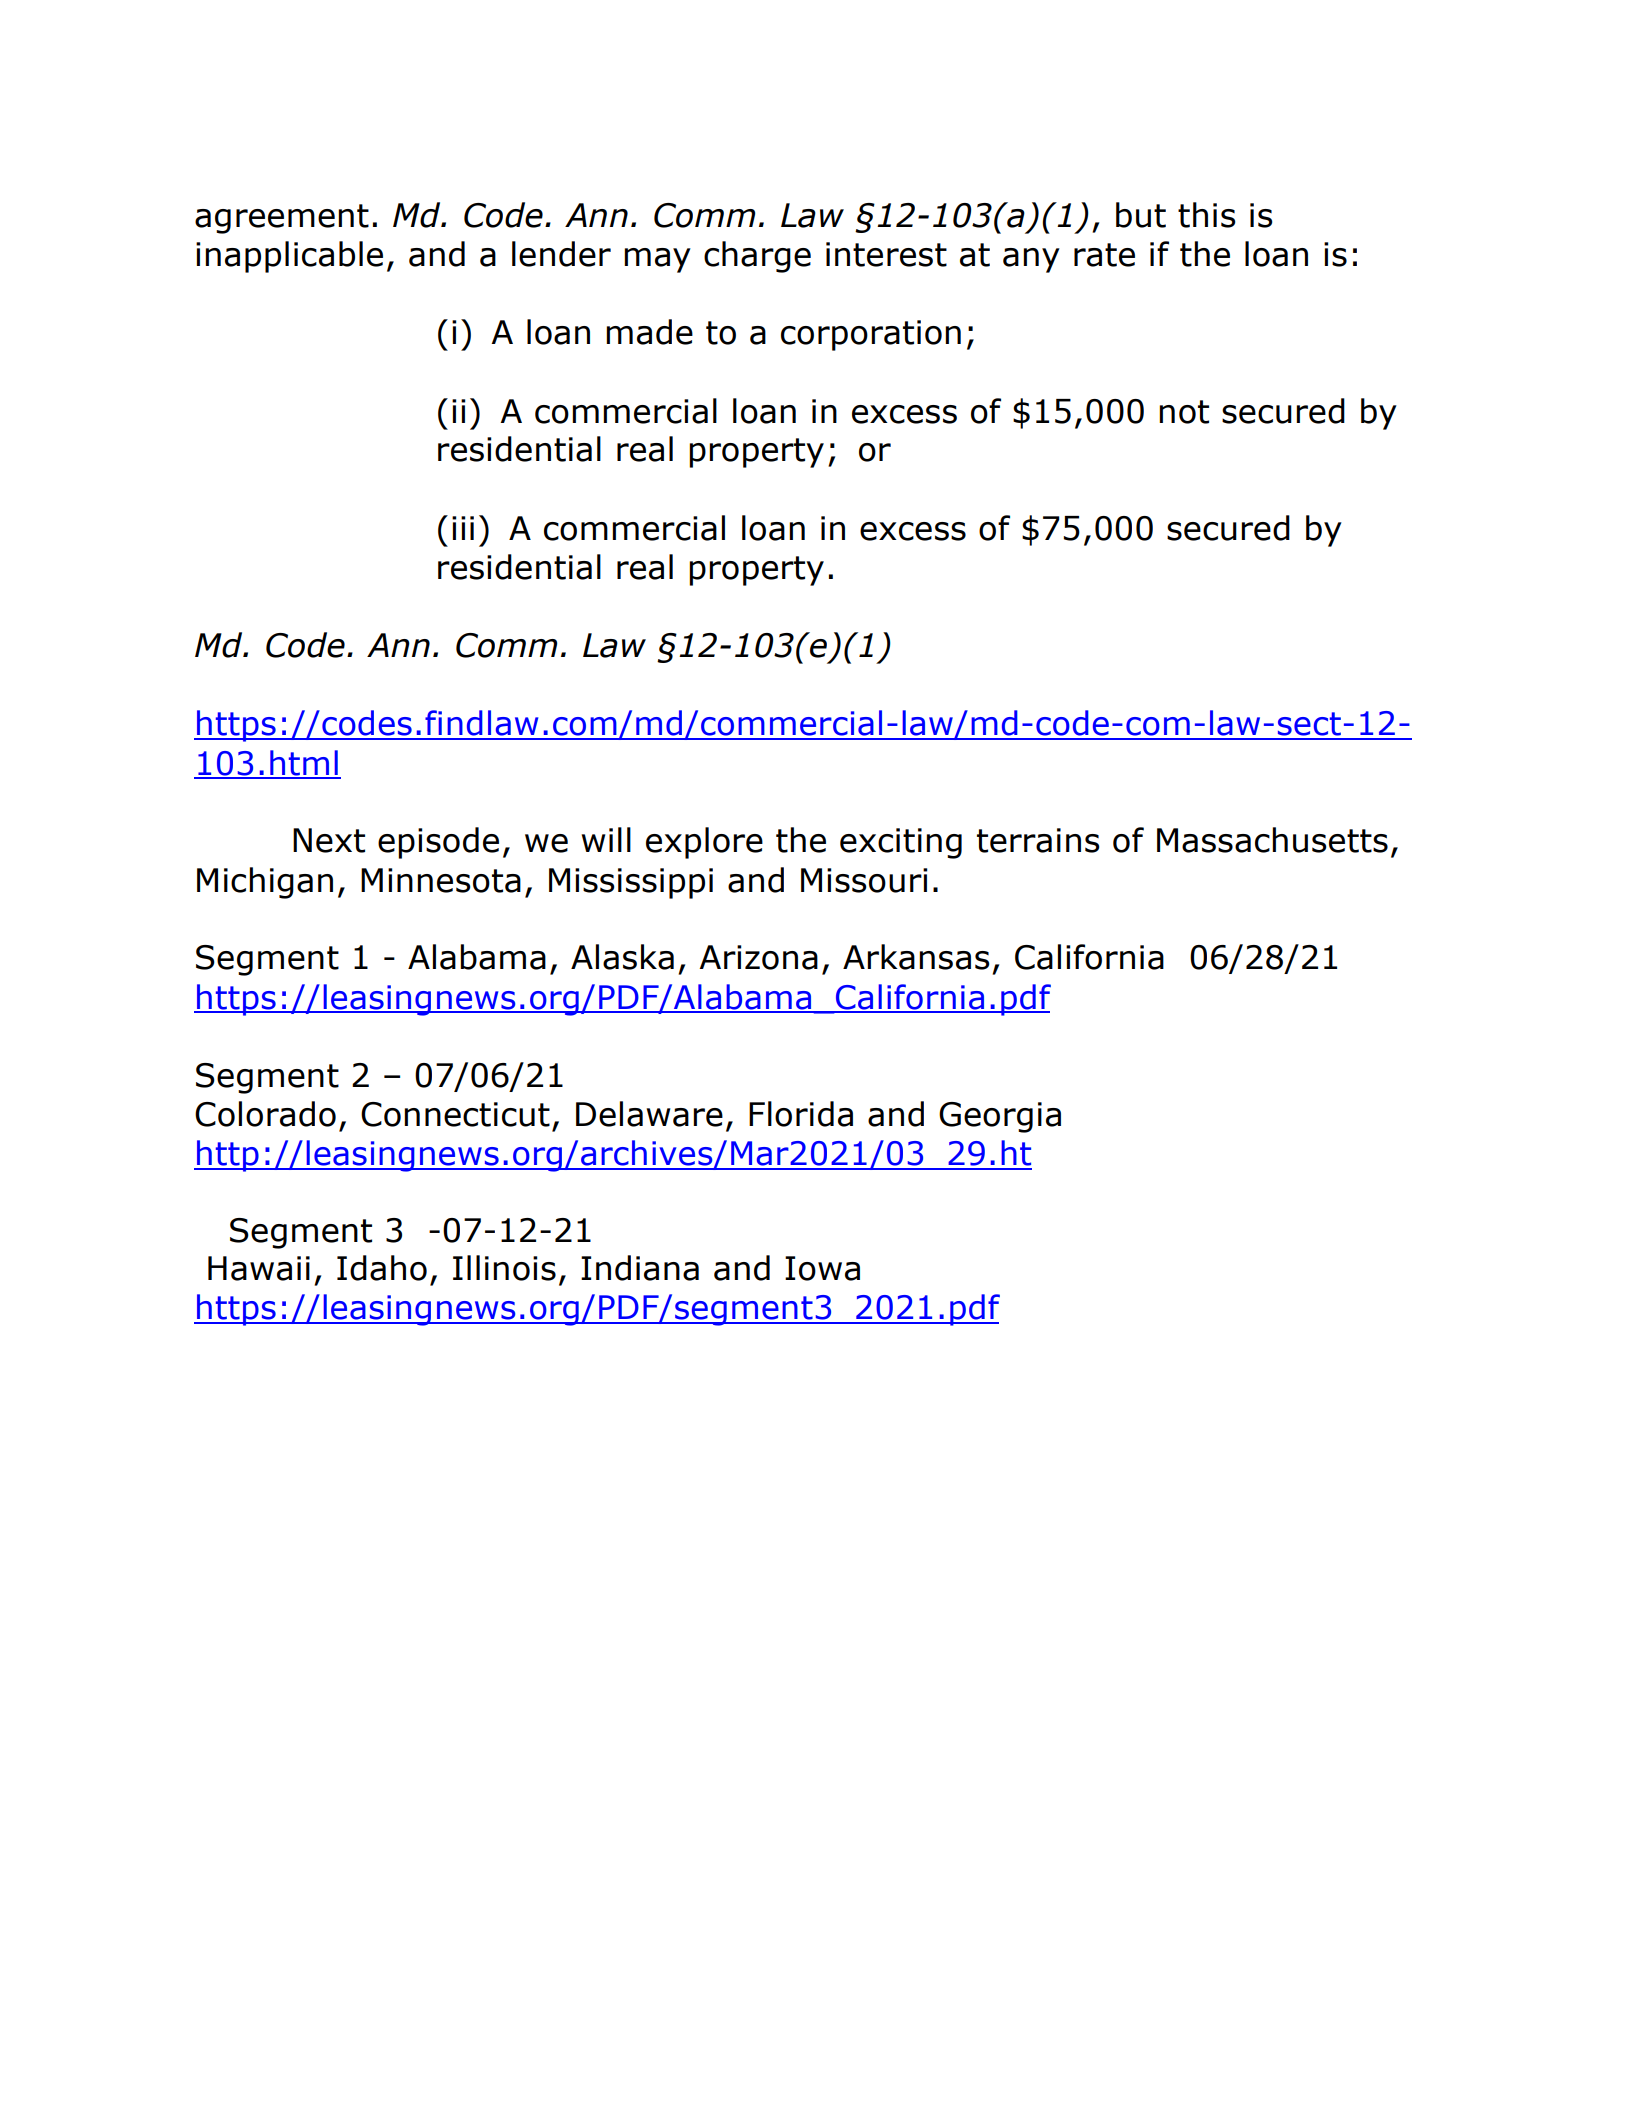  Describe the element at coordinates (289, 257) in the page. I see `inapplicable` at that location.
